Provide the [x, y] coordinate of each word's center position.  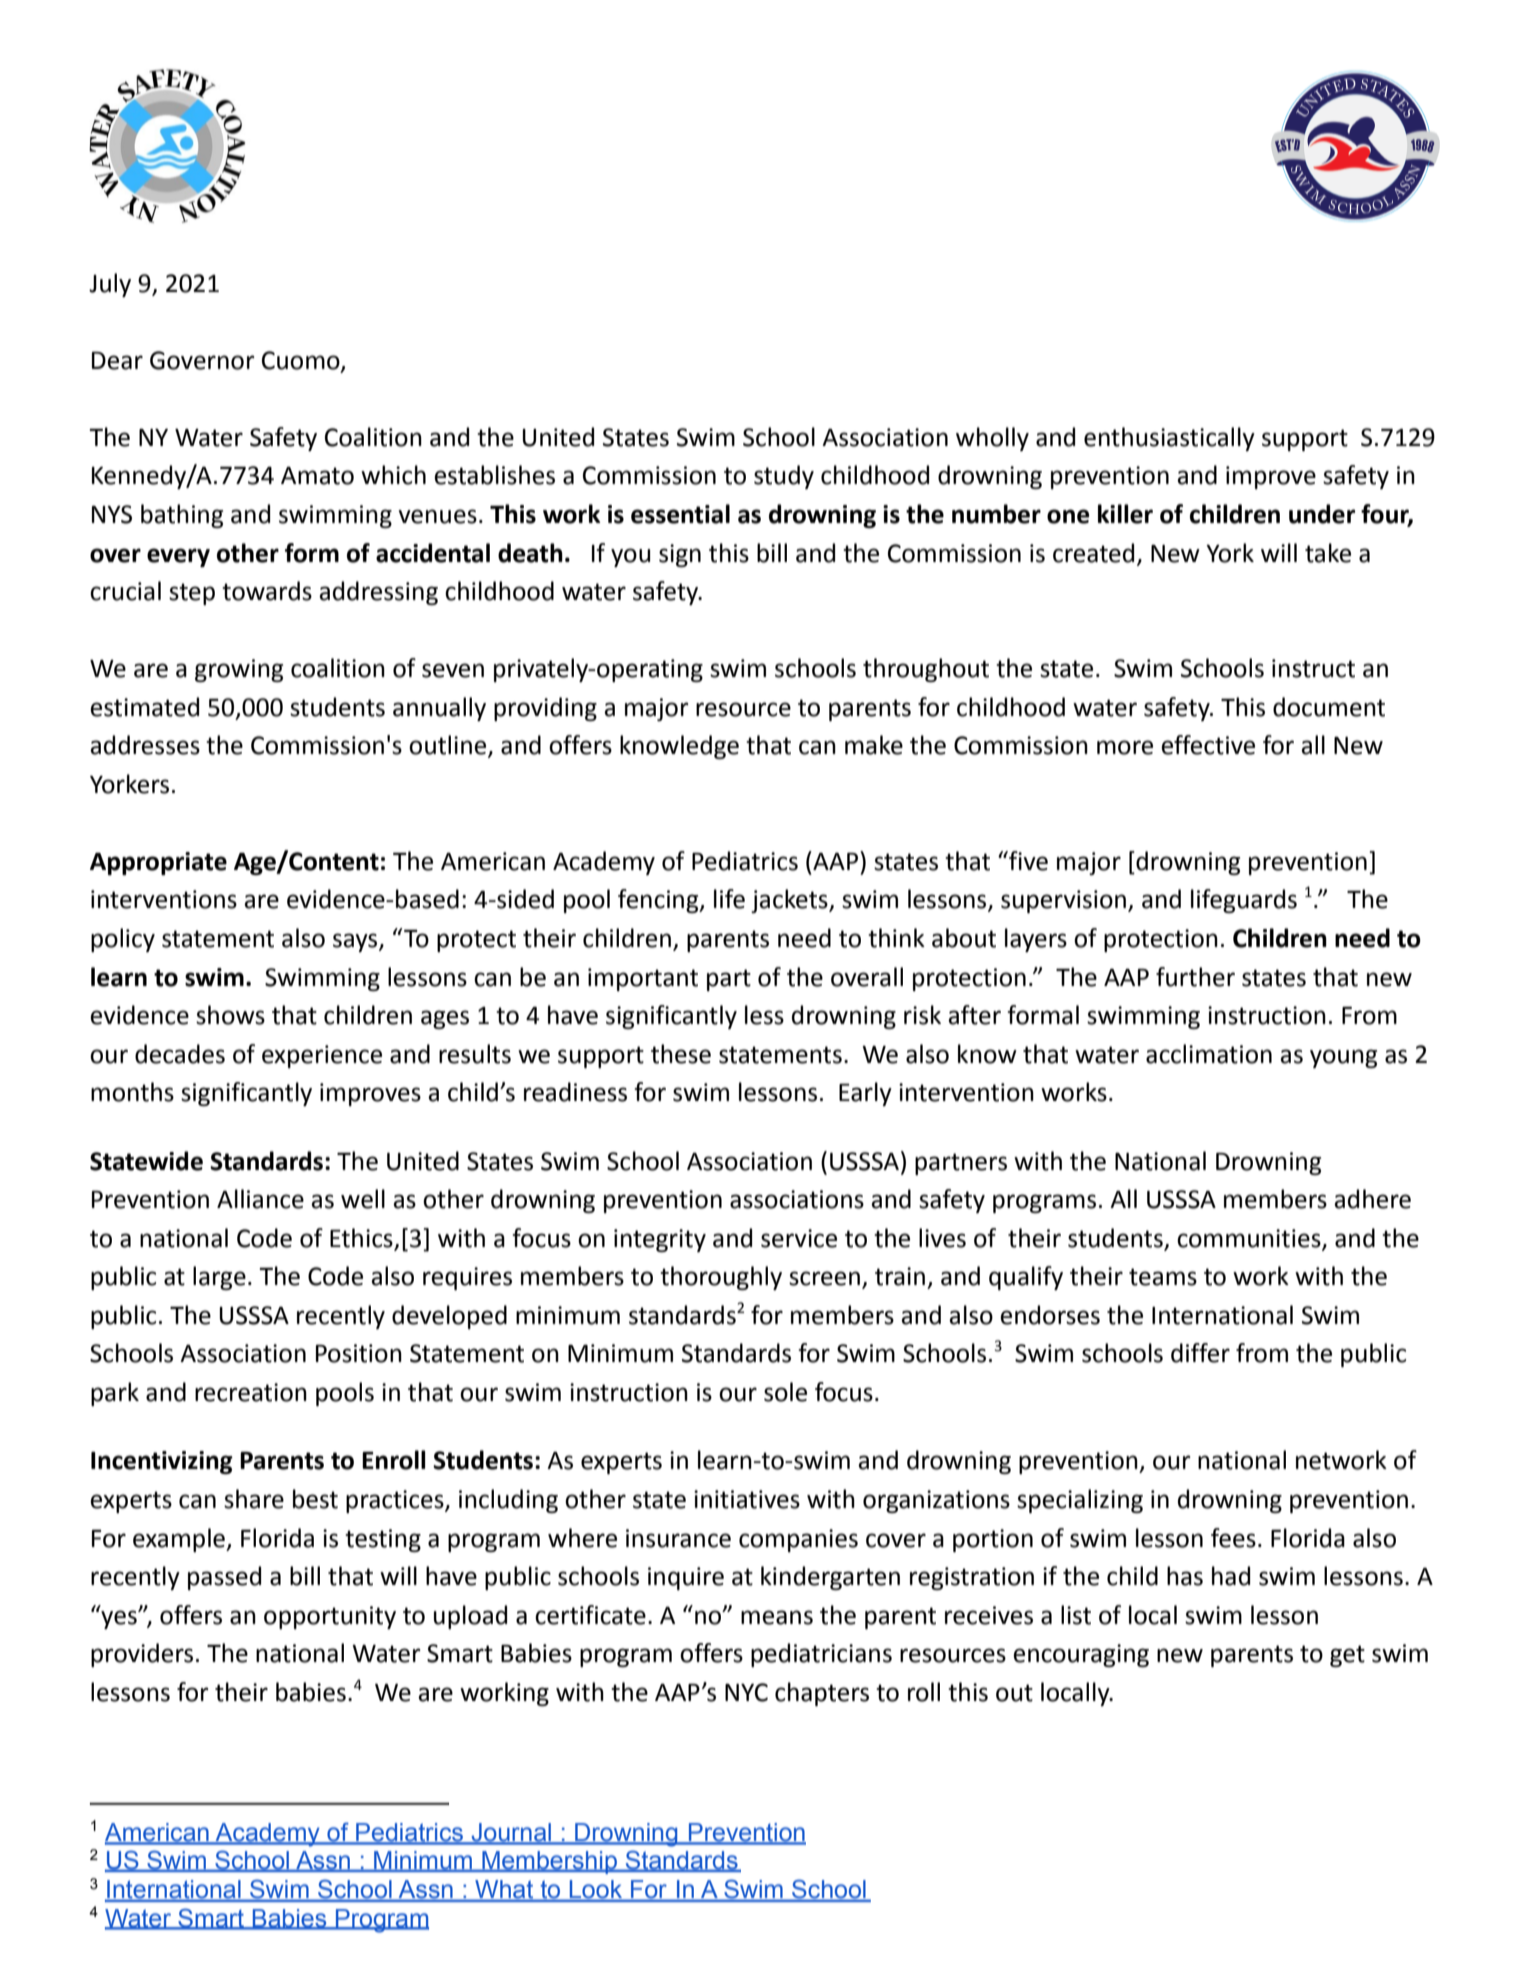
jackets [790, 901]
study [784, 477]
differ [1200, 1353]
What [504, 1890]
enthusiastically [1169, 439]
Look [596, 1890]
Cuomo [302, 361]
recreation [251, 1392]
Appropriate [158, 863]
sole [785, 1392]
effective [1208, 745]
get [1347, 1656]
